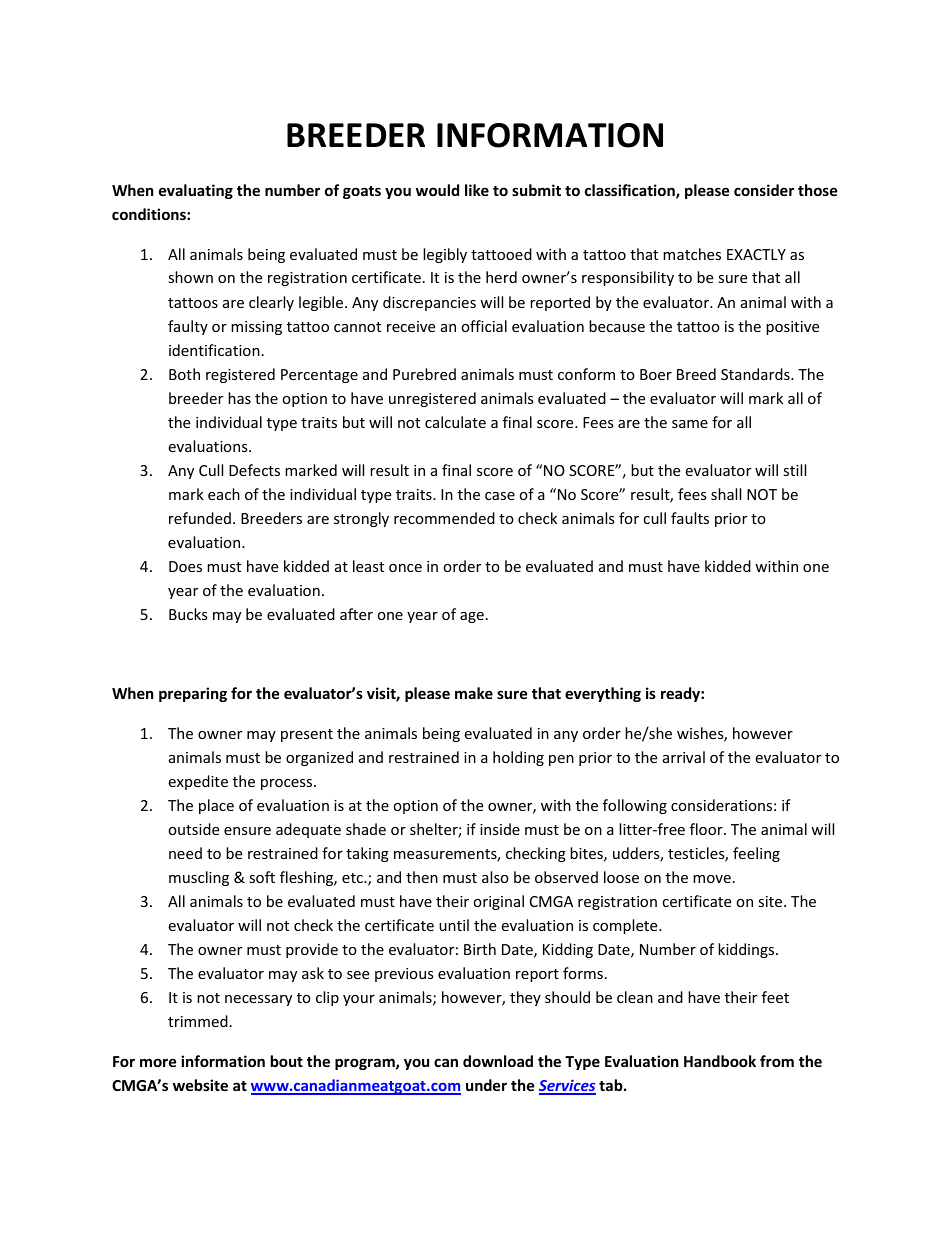  What do you see at coordinates (474, 693) in the document?
I see `make` at bounding box center [474, 693].
